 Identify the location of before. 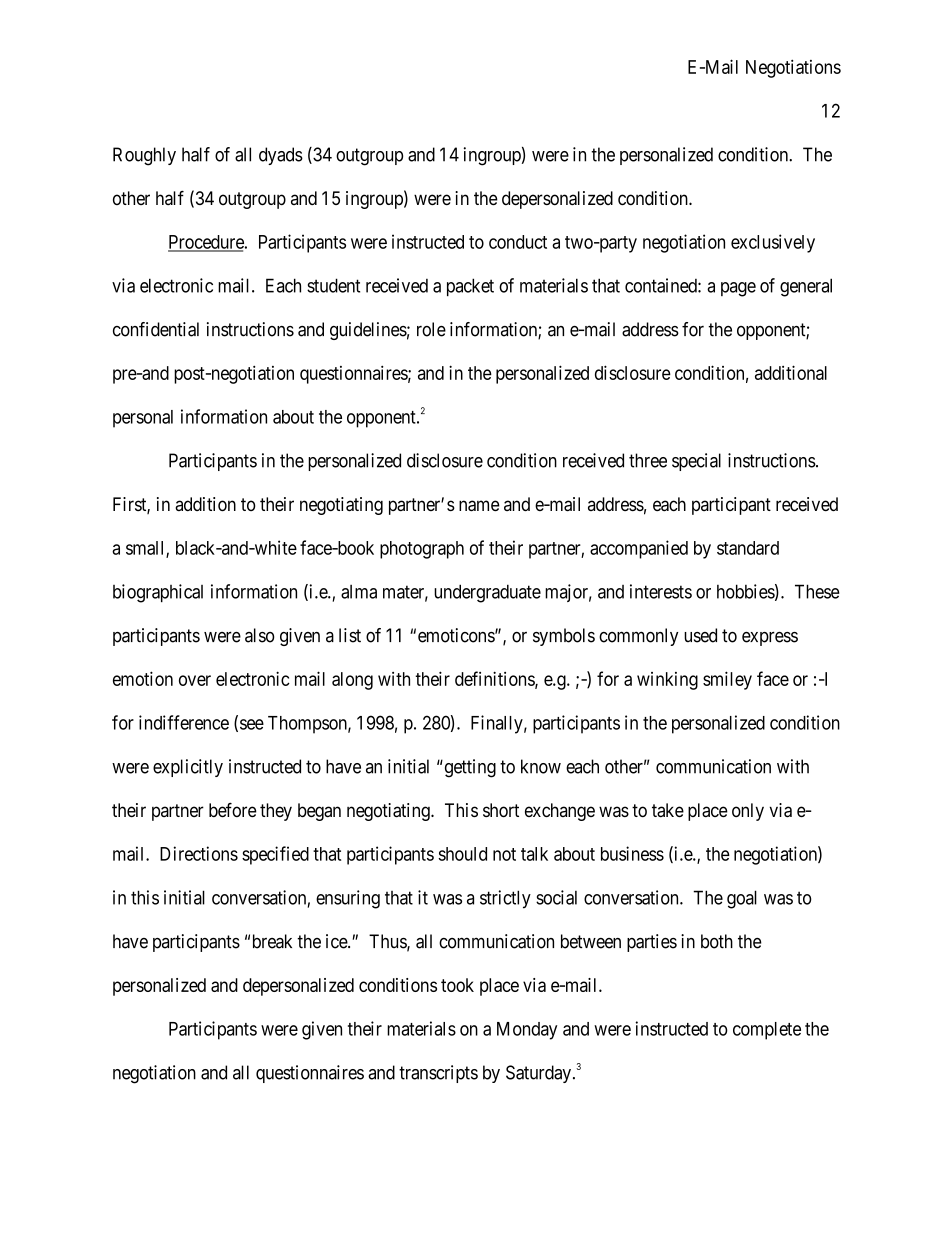
(233, 810).
